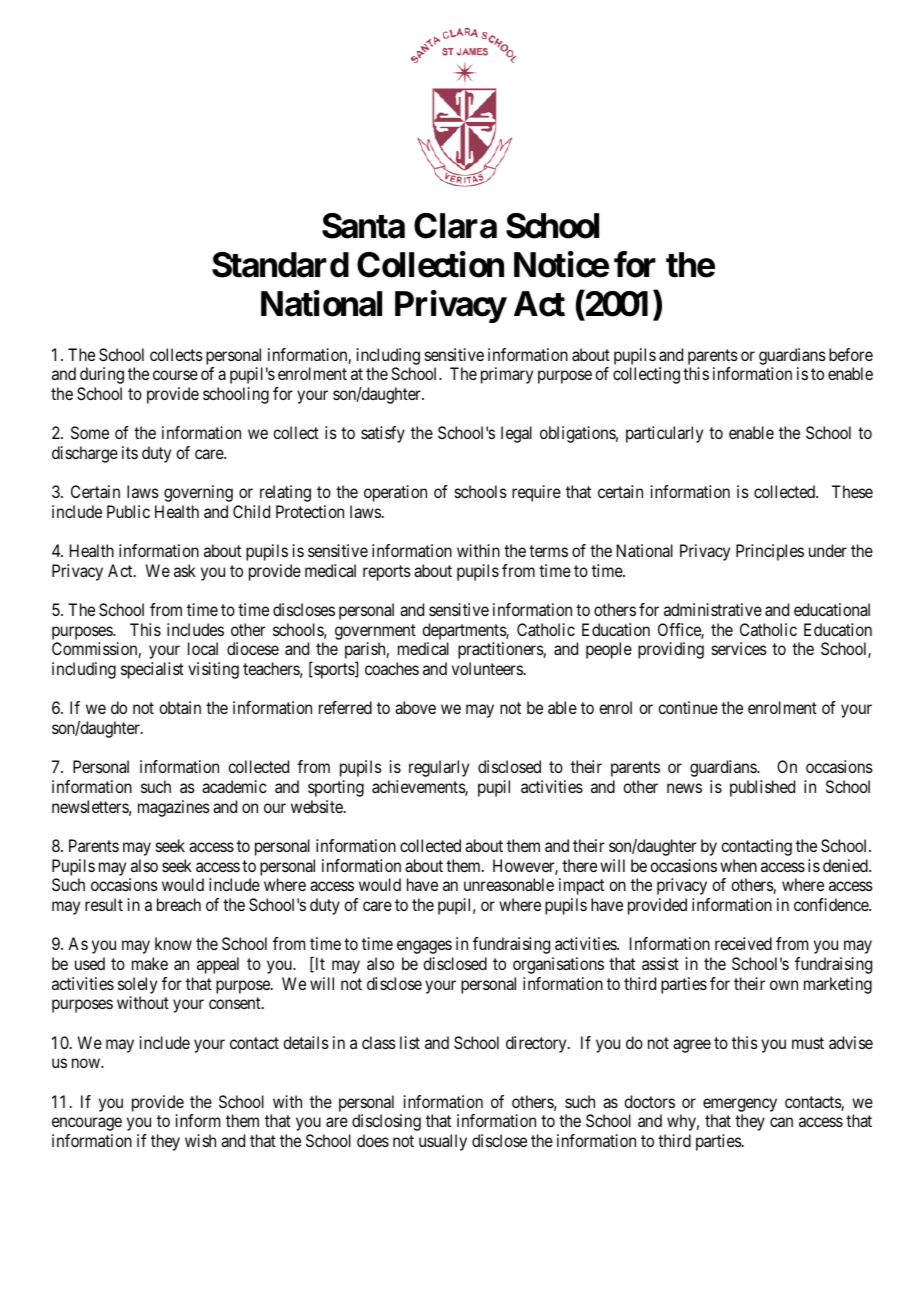 Image resolution: width=924 pixels, height=1308 pixels. Describe the element at coordinates (200, 1140) in the screenshot. I see `wish` at that location.
